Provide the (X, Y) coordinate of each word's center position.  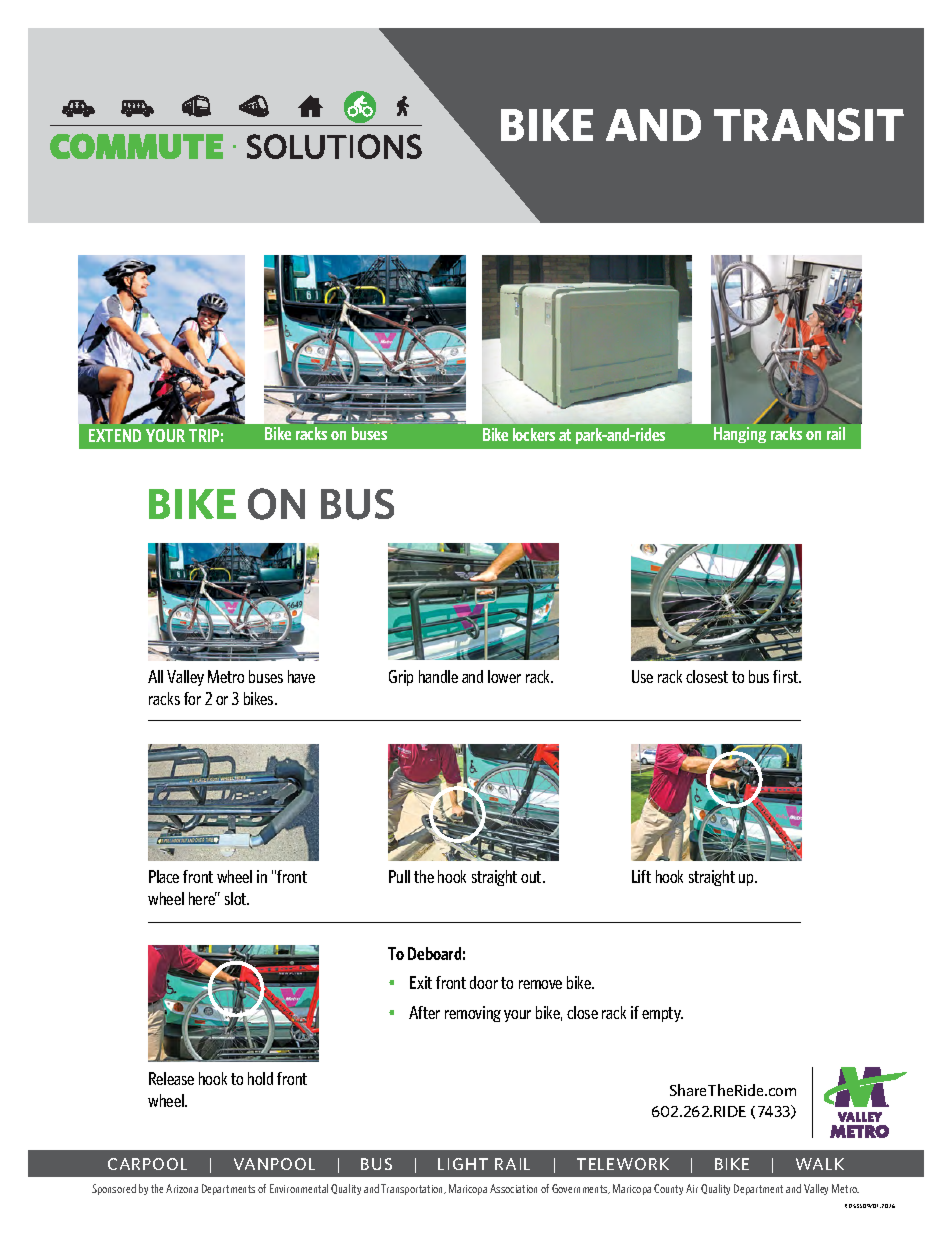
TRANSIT (809, 124)
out (532, 877)
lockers (534, 434)
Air (692, 1188)
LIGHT (463, 1164)
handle (438, 676)
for (192, 698)
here (203, 898)
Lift (641, 876)
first (787, 676)
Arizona (182, 1188)
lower (504, 676)
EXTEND (115, 435)
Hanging (740, 435)
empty (662, 1014)
